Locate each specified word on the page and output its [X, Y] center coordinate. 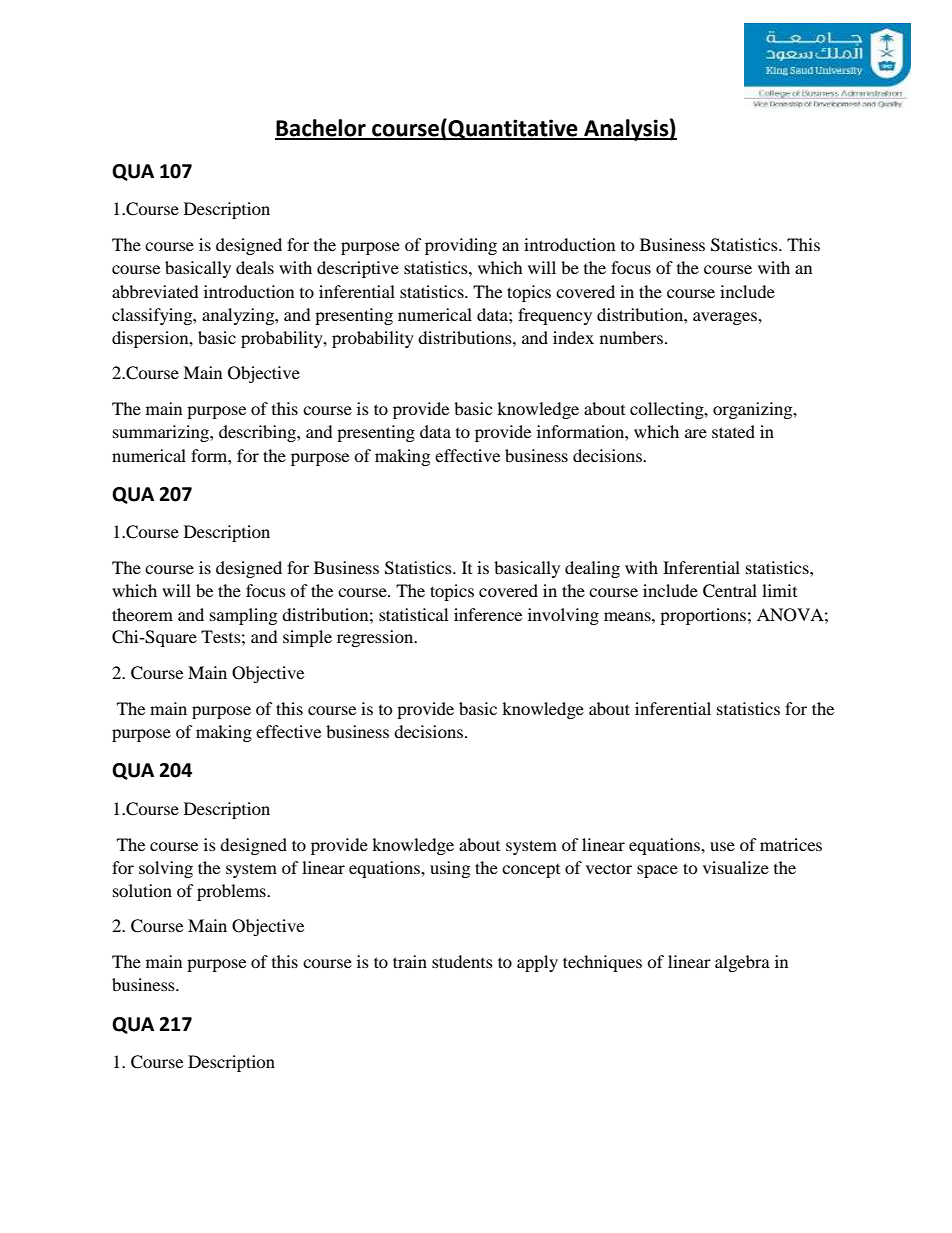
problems [232, 892]
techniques [602, 963]
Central [730, 591]
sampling [243, 616]
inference [488, 614]
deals [255, 267]
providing [461, 246]
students [462, 961]
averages [726, 318]
